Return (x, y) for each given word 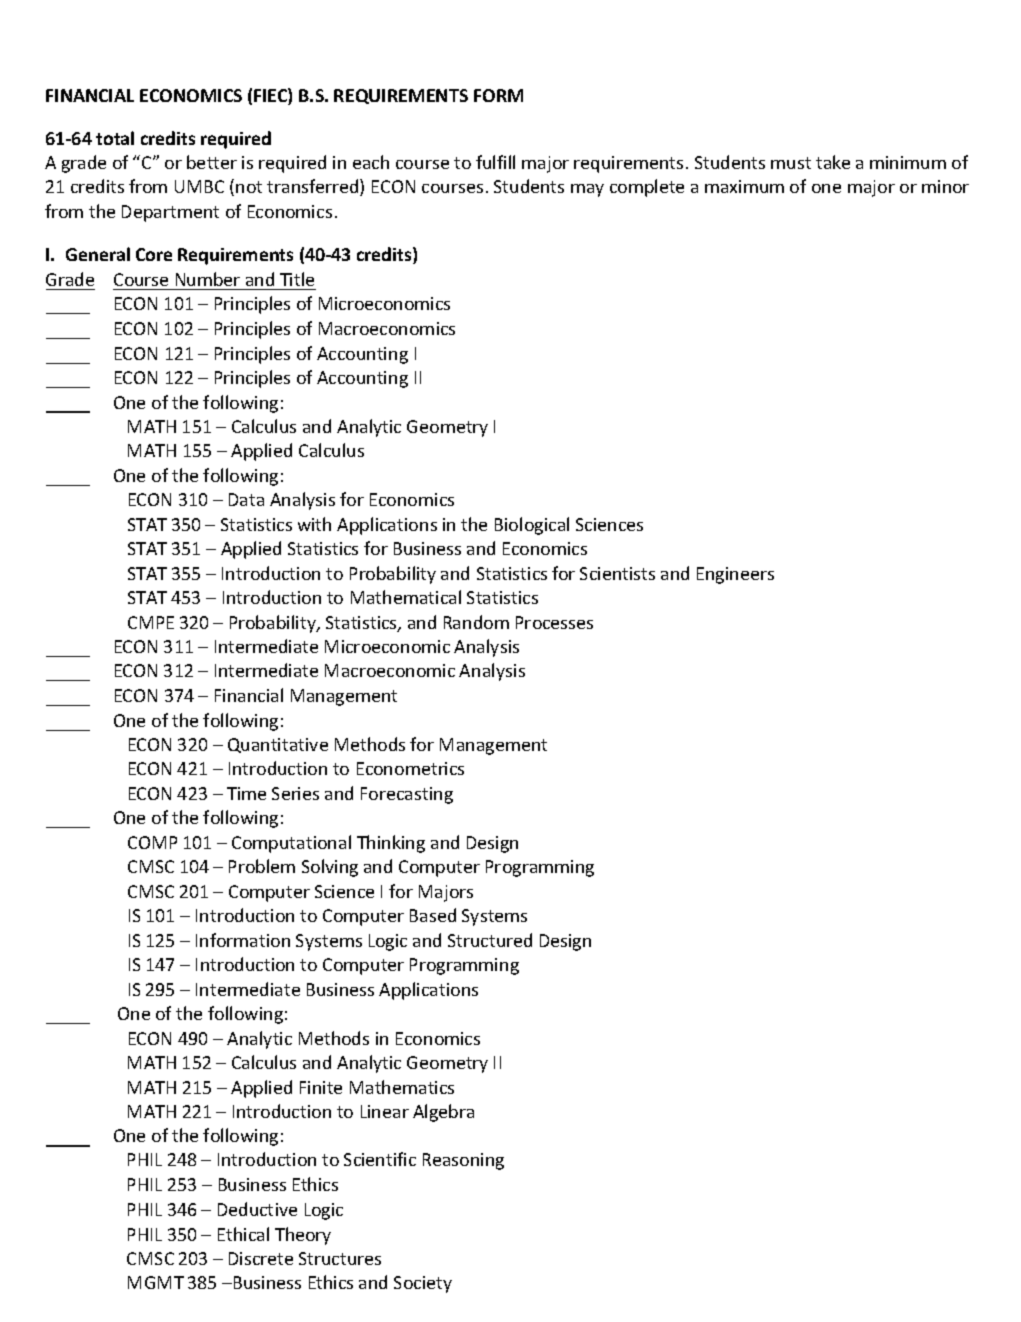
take (833, 162)
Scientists (617, 573)
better (212, 162)
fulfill (495, 162)
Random (476, 622)
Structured (490, 940)
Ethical (243, 1234)
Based (433, 915)
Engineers (735, 575)
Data (246, 499)
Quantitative (278, 745)
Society (423, 1284)
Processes (554, 622)
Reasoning (463, 1161)
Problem (262, 866)
